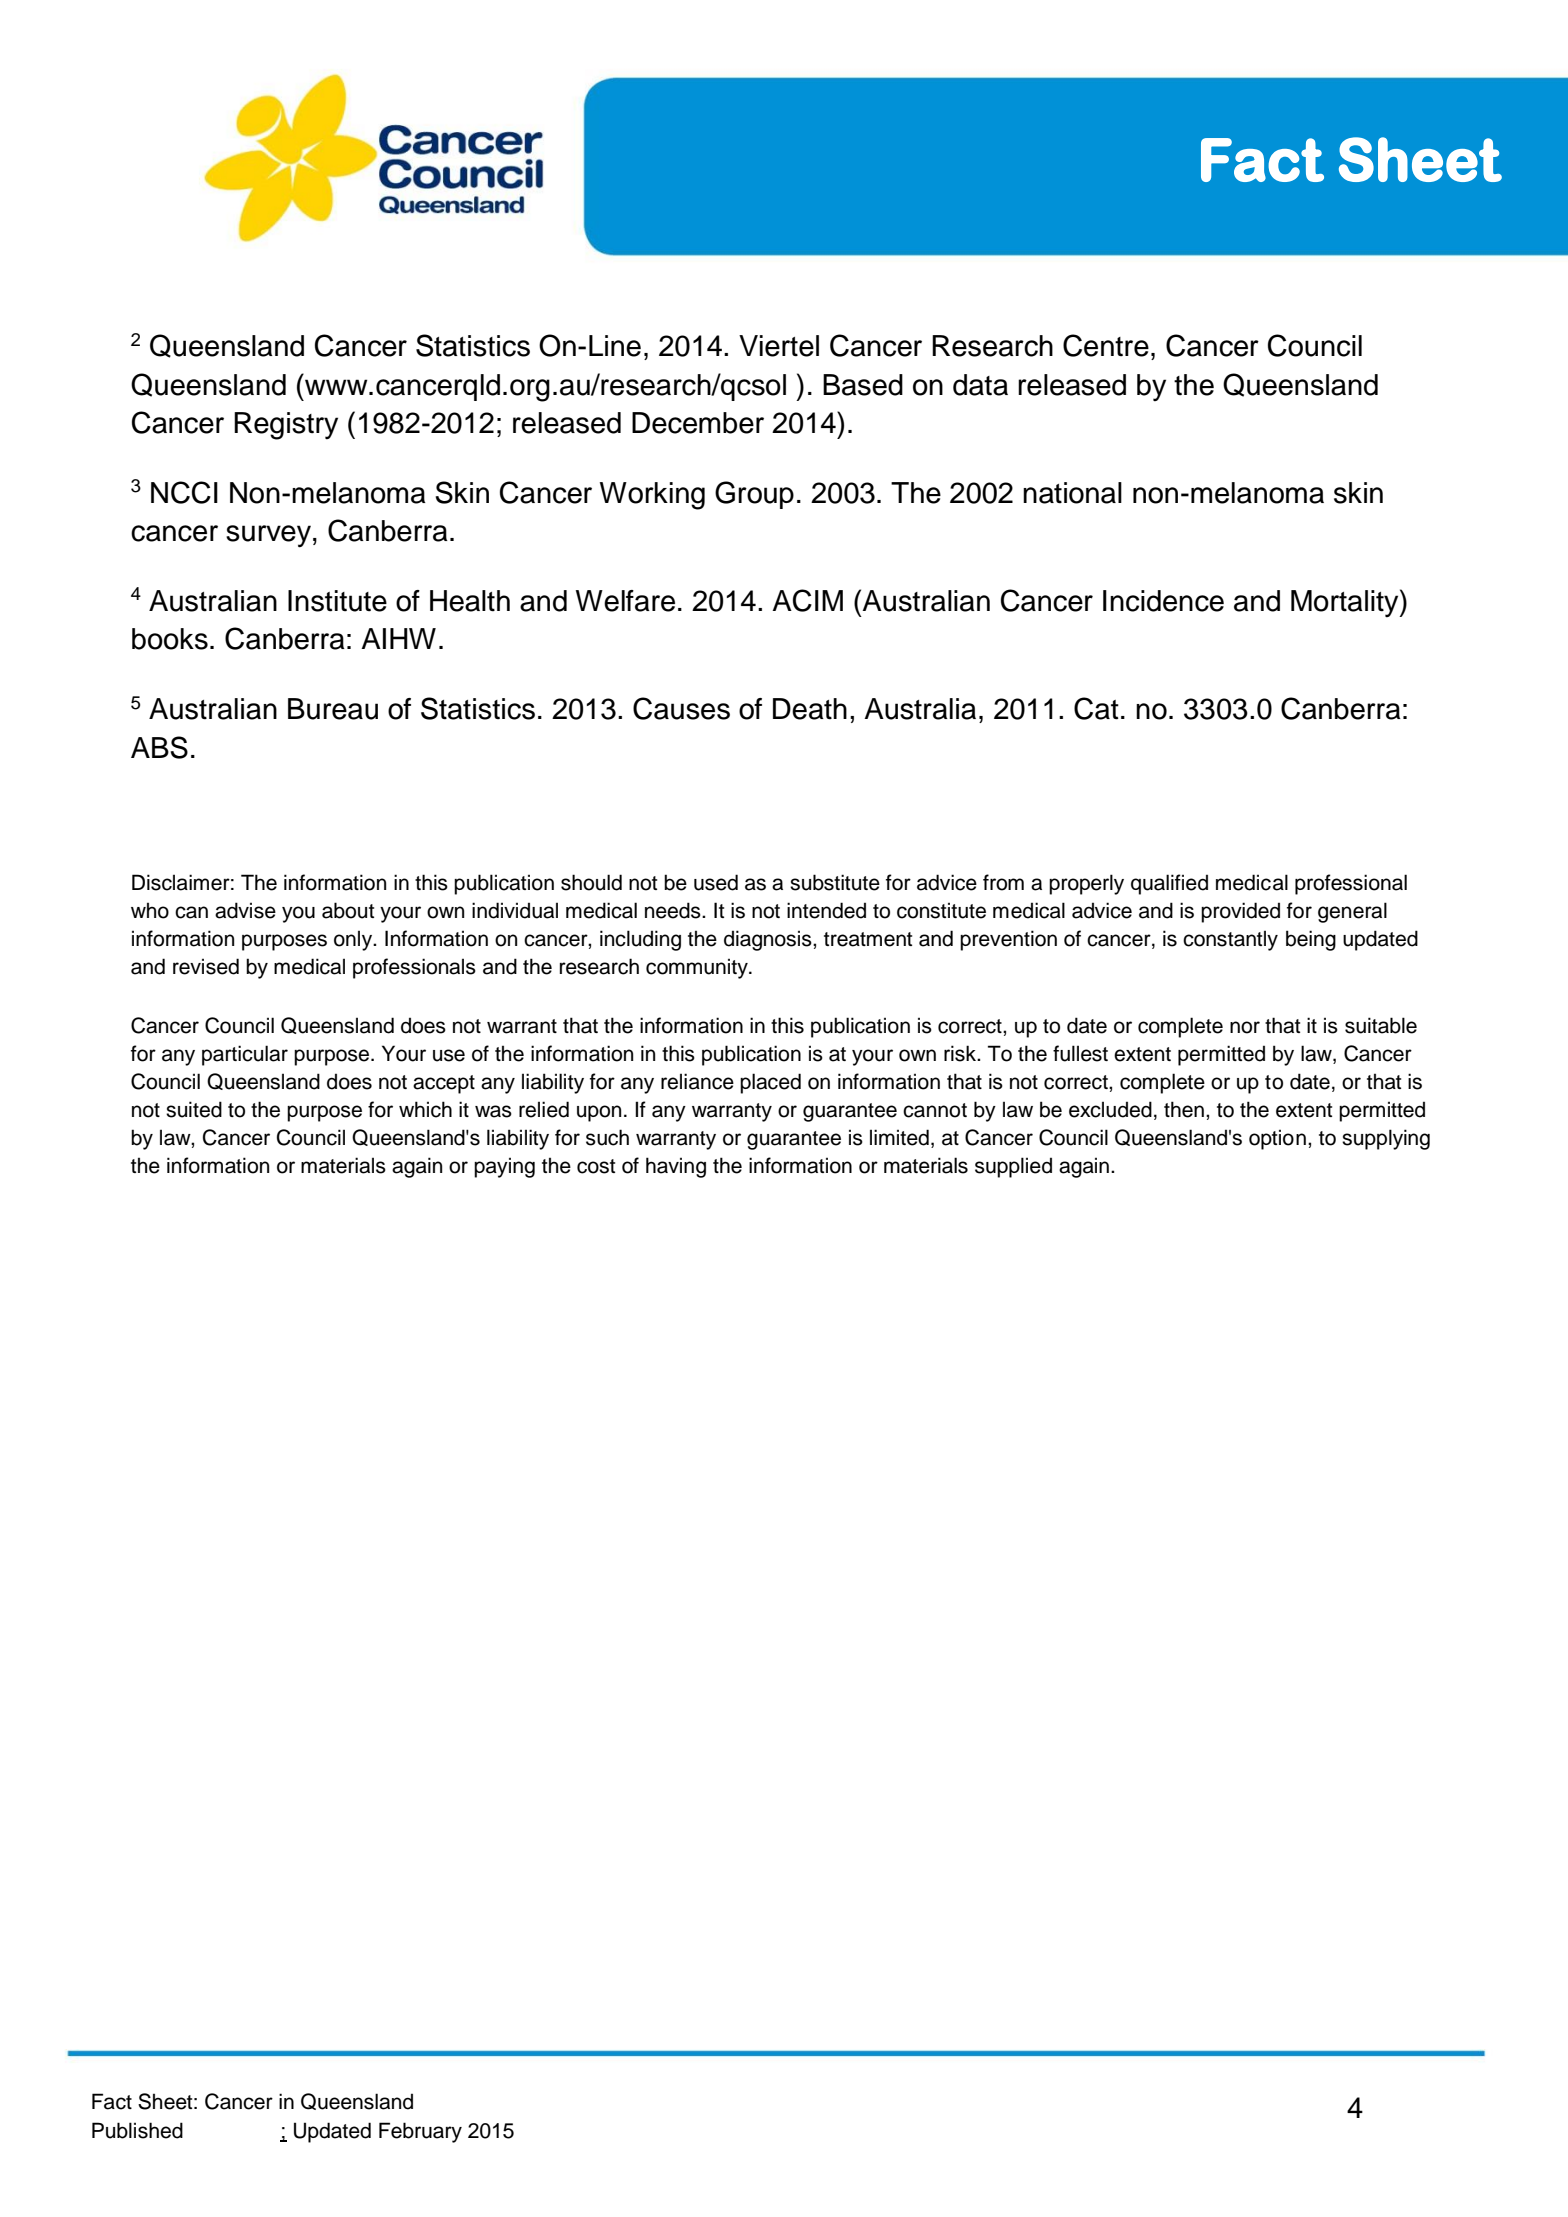 Image resolution: width=1568 pixels, height=2217 pixels. I want to click on having, so click(676, 1167).
